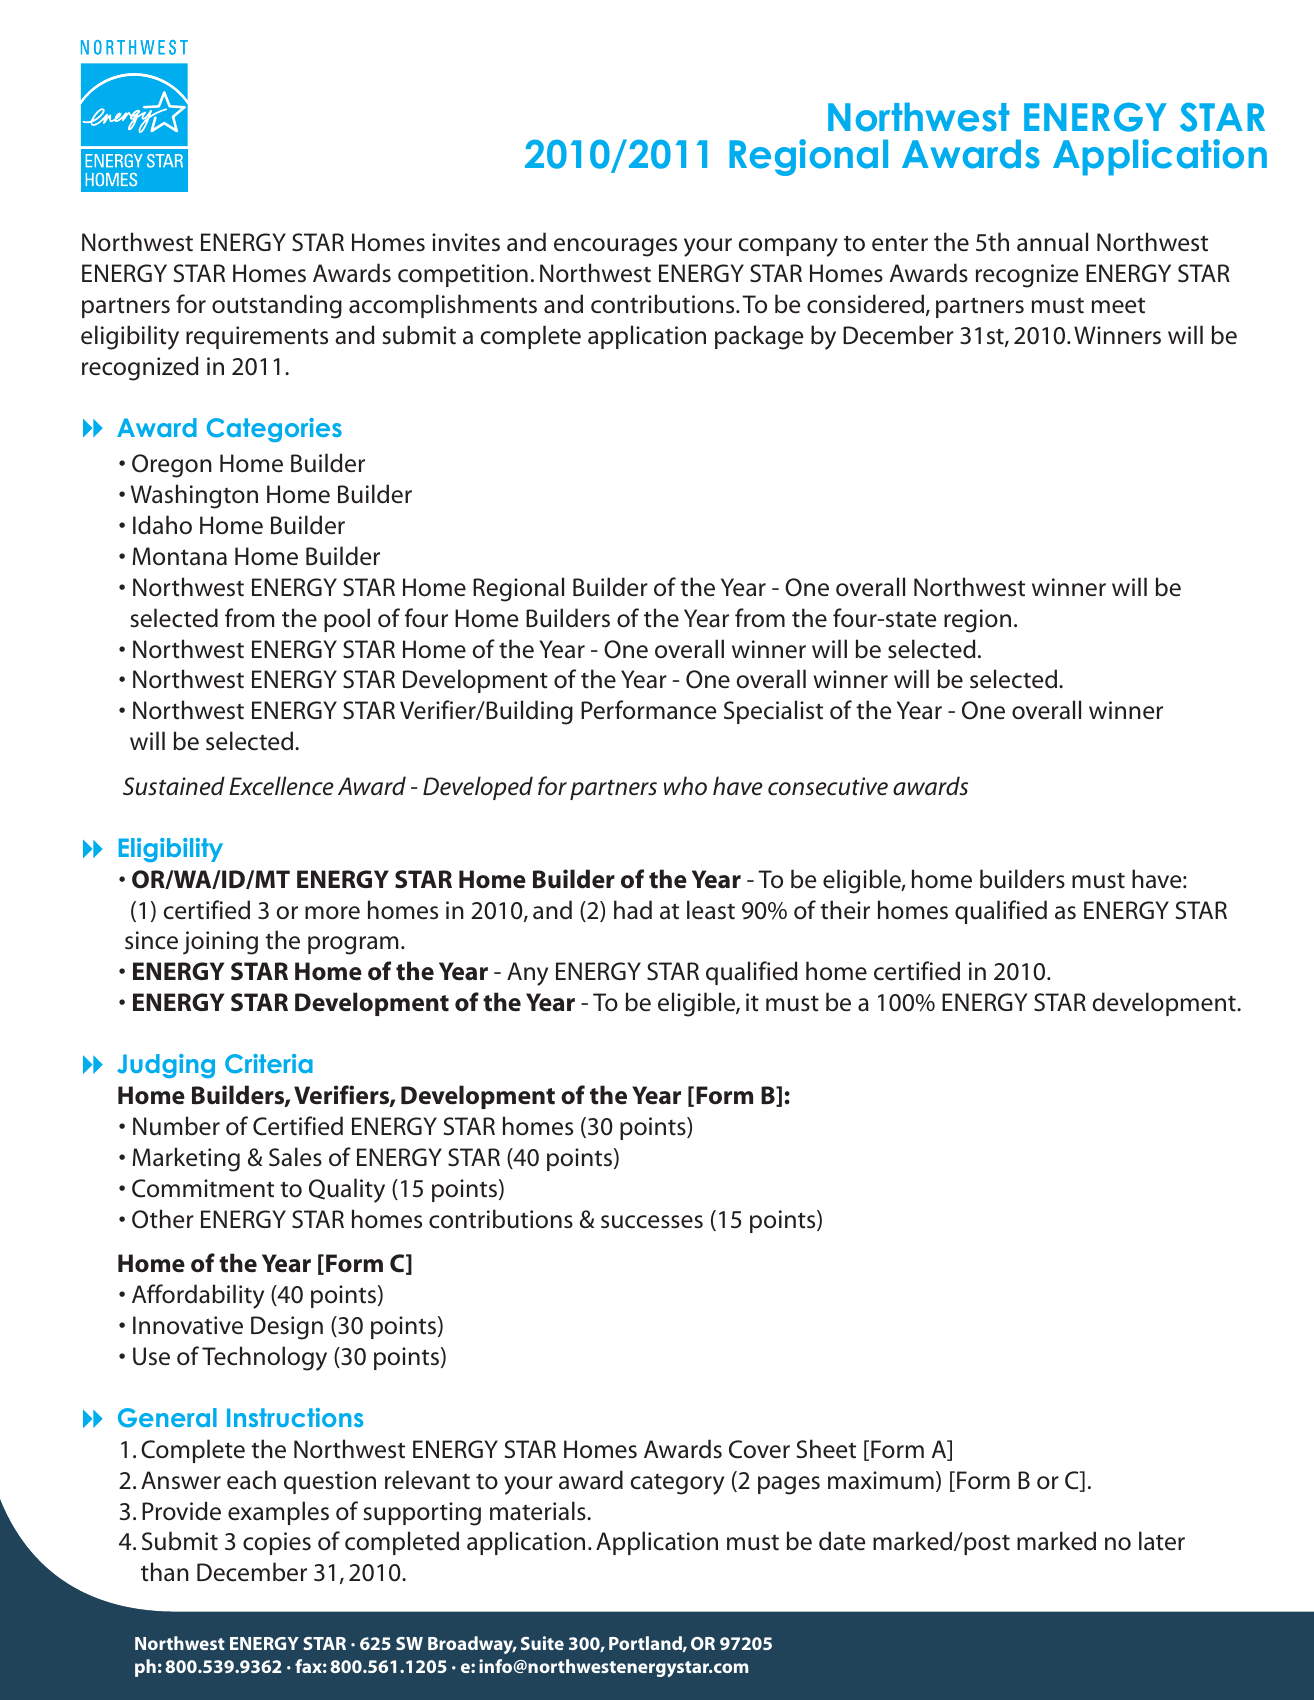 Image resolution: width=1314 pixels, height=1700 pixels. I want to click on outstanding, so click(277, 306).
